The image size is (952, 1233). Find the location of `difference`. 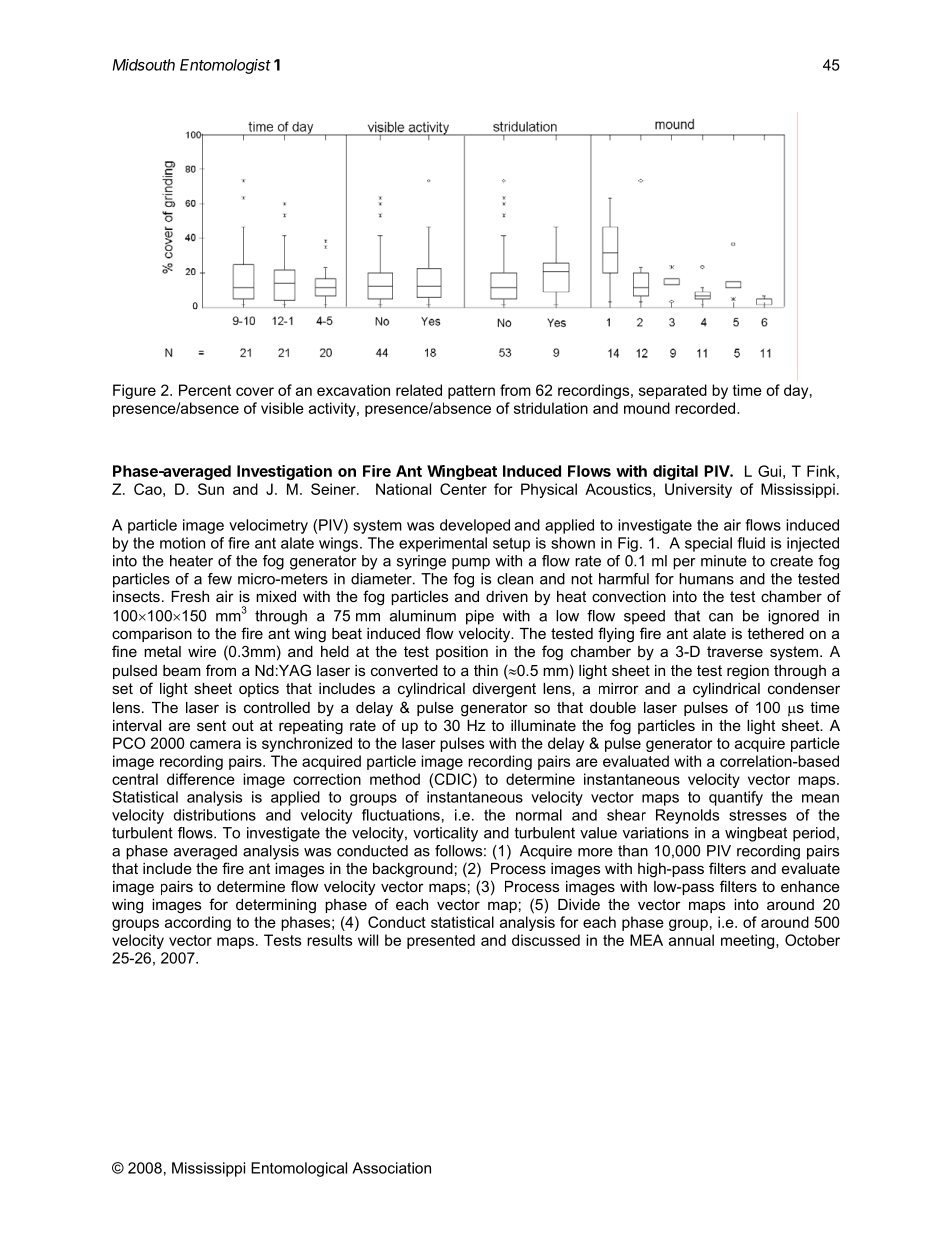

difference is located at coordinates (201, 779).
